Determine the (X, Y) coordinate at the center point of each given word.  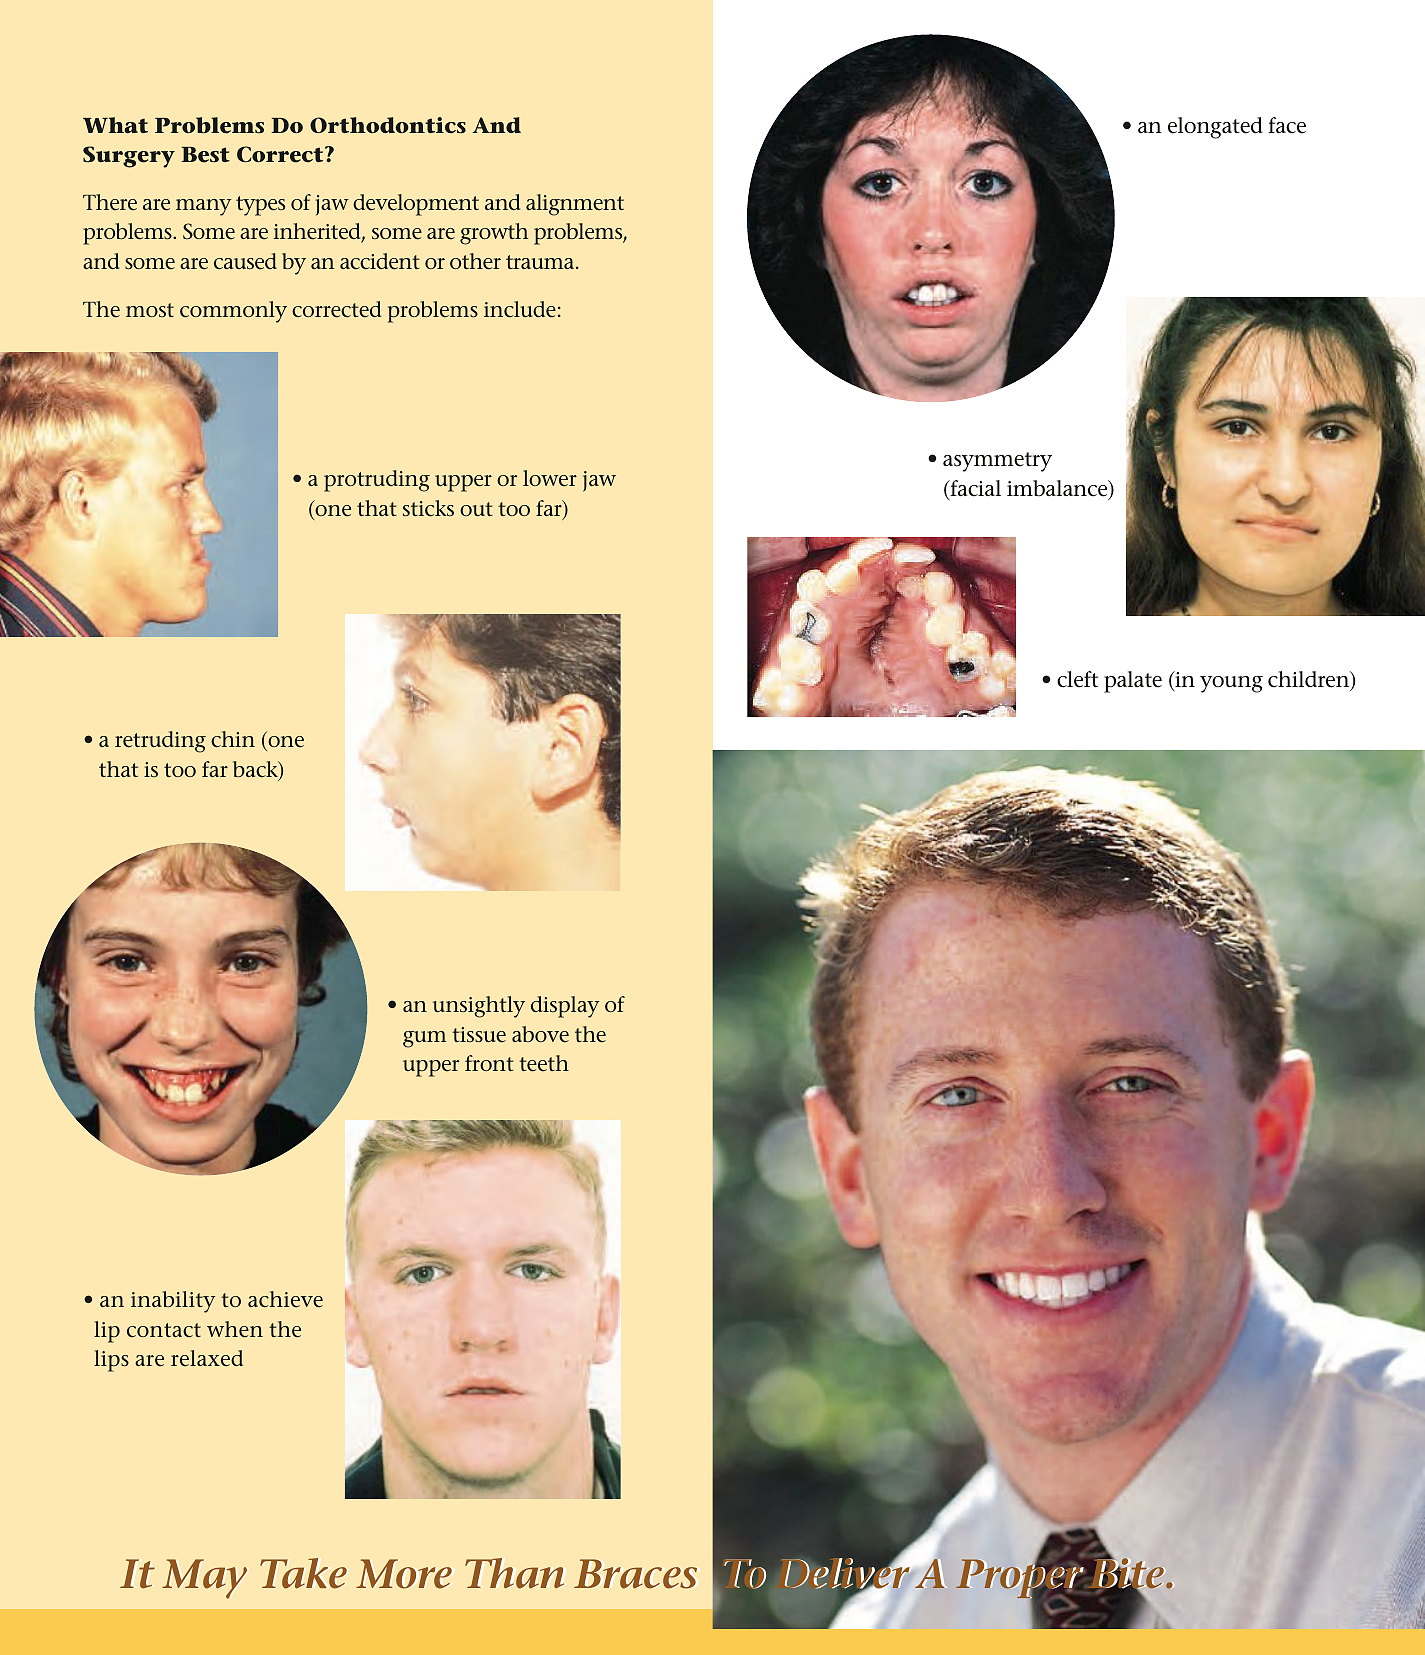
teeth (544, 1063)
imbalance (1058, 489)
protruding (377, 481)
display (565, 1007)
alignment (575, 205)
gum (424, 1039)
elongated (1215, 128)
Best (205, 155)
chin (233, 739)
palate (1133, 682)
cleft (1077, 679)
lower (550, 478)
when (235, 1329)
